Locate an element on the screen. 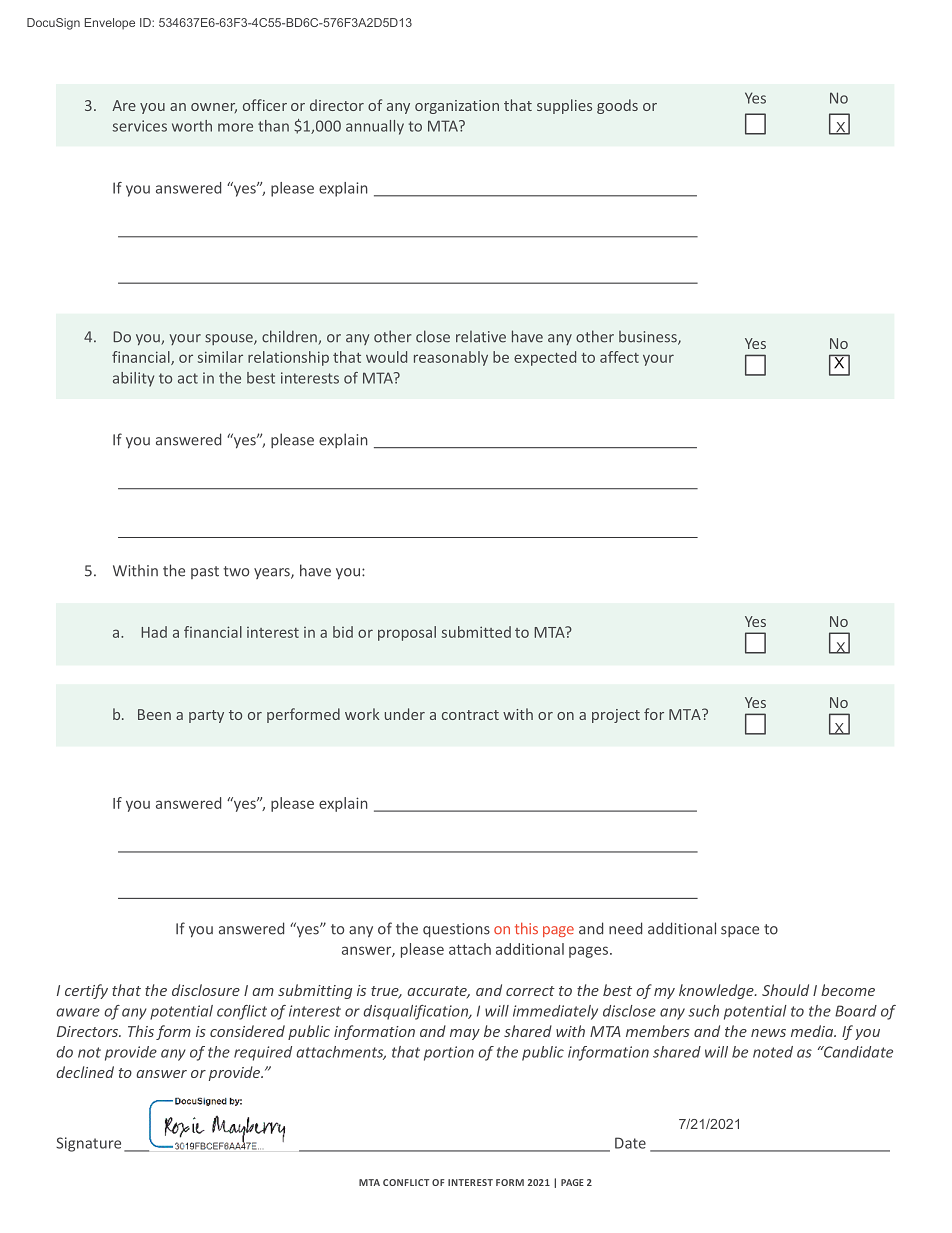 This screenshot has width=952, height=1233. worth is located at coordinates (192, 126).
